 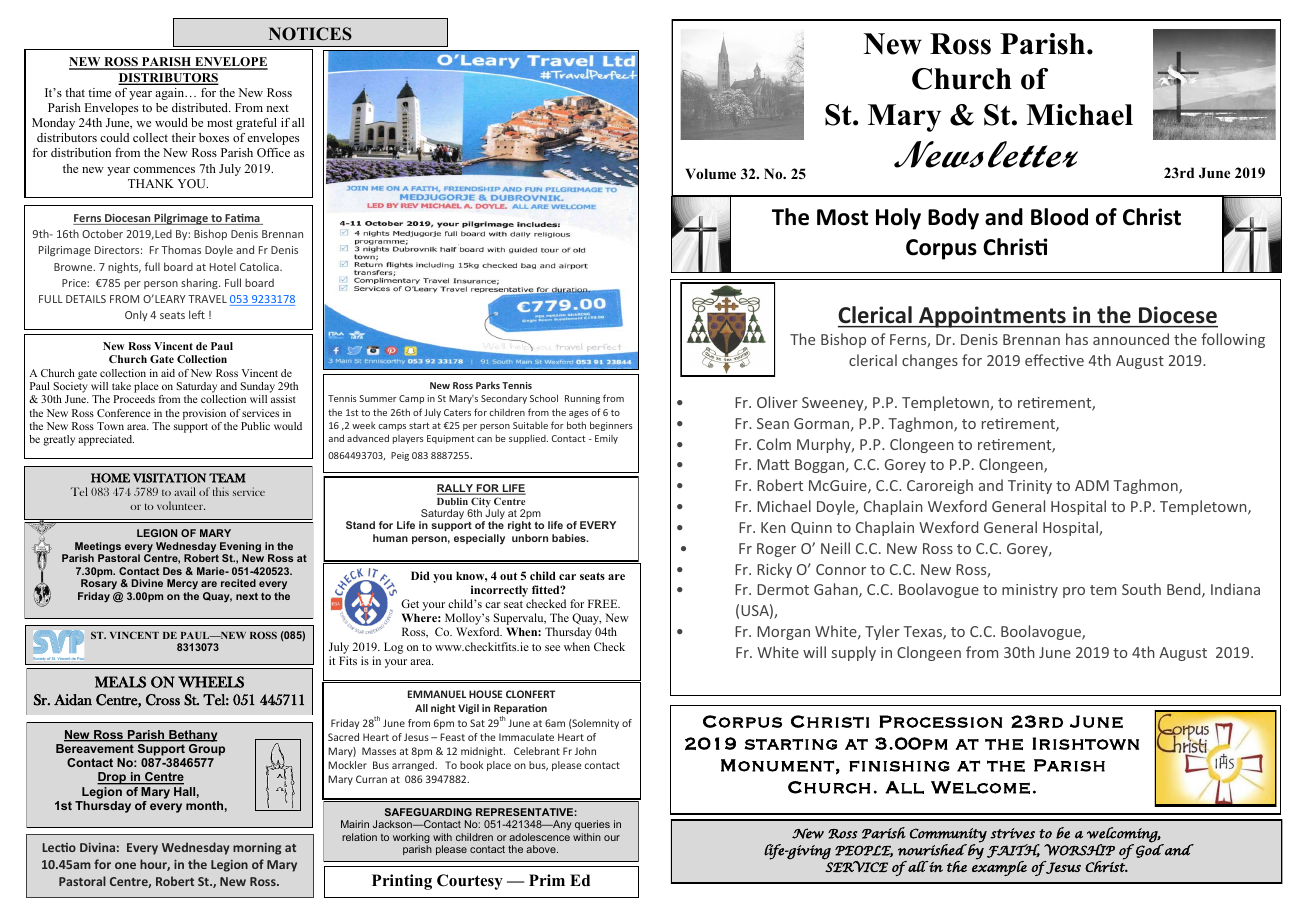 What do you see at coordinates (99, 92) in the image?
I see `time` at bounding box center [99, 92].
